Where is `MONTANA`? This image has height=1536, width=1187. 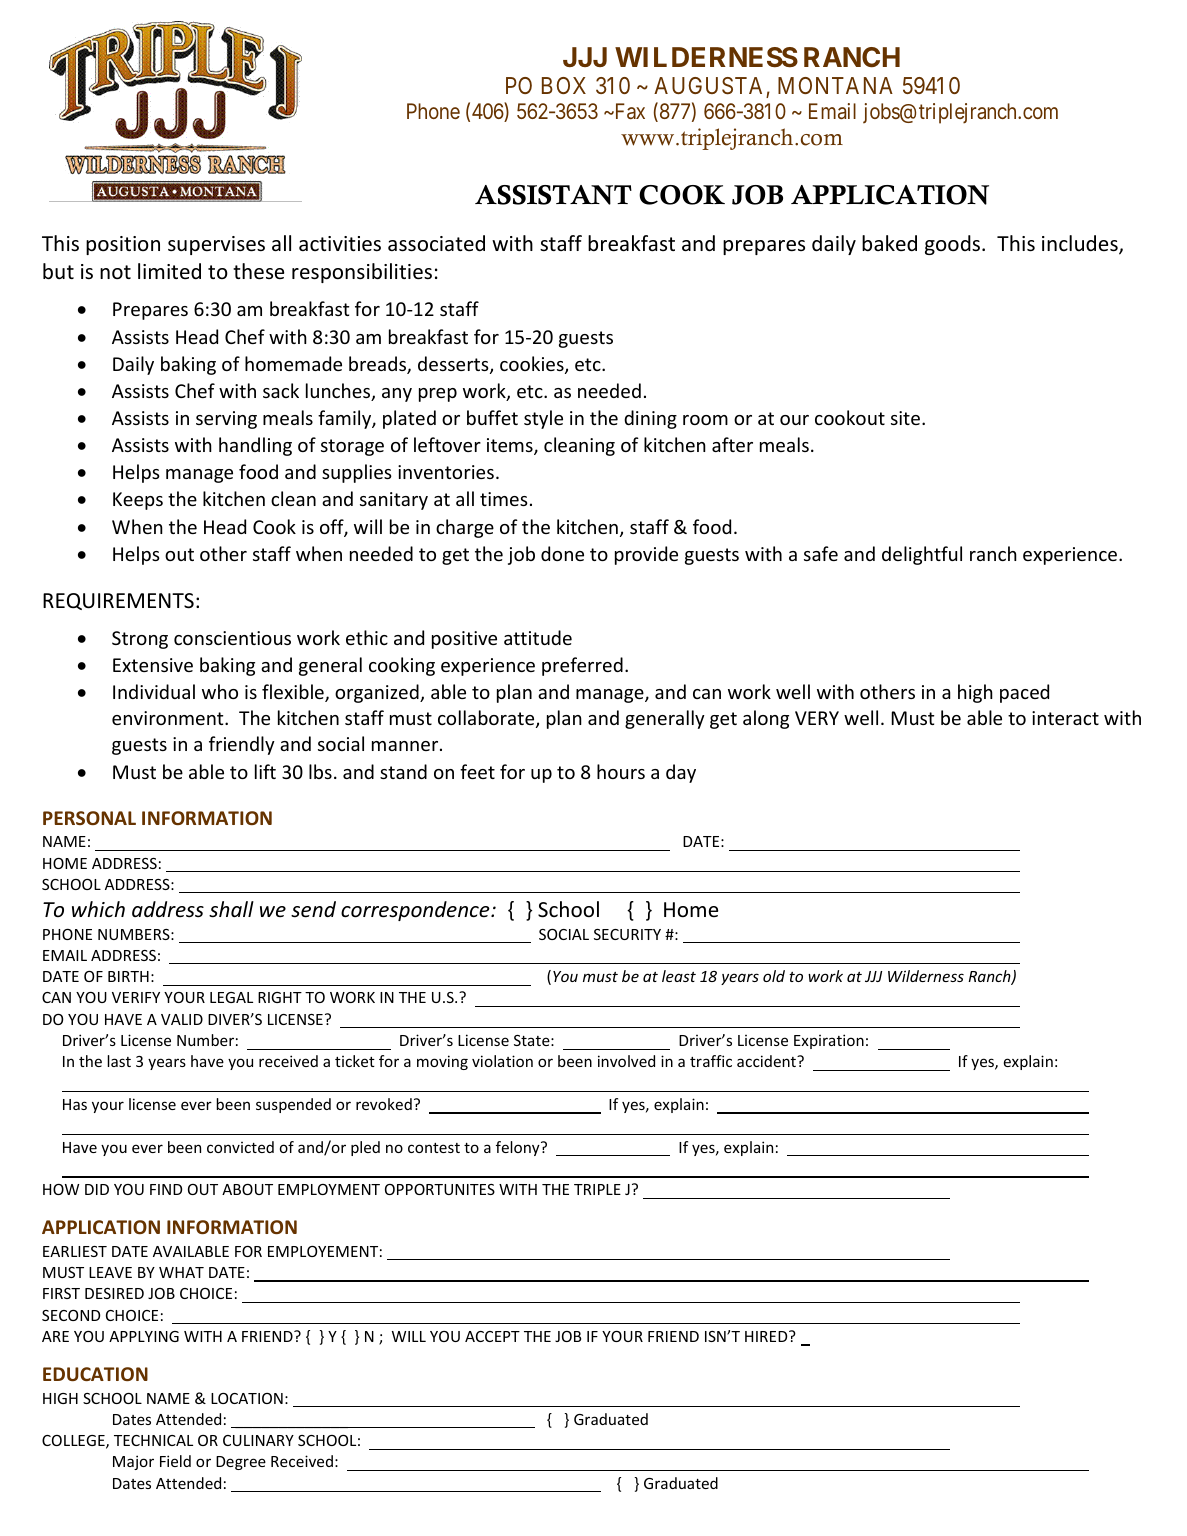 MONTANA is located at coordinates (835, 85).
